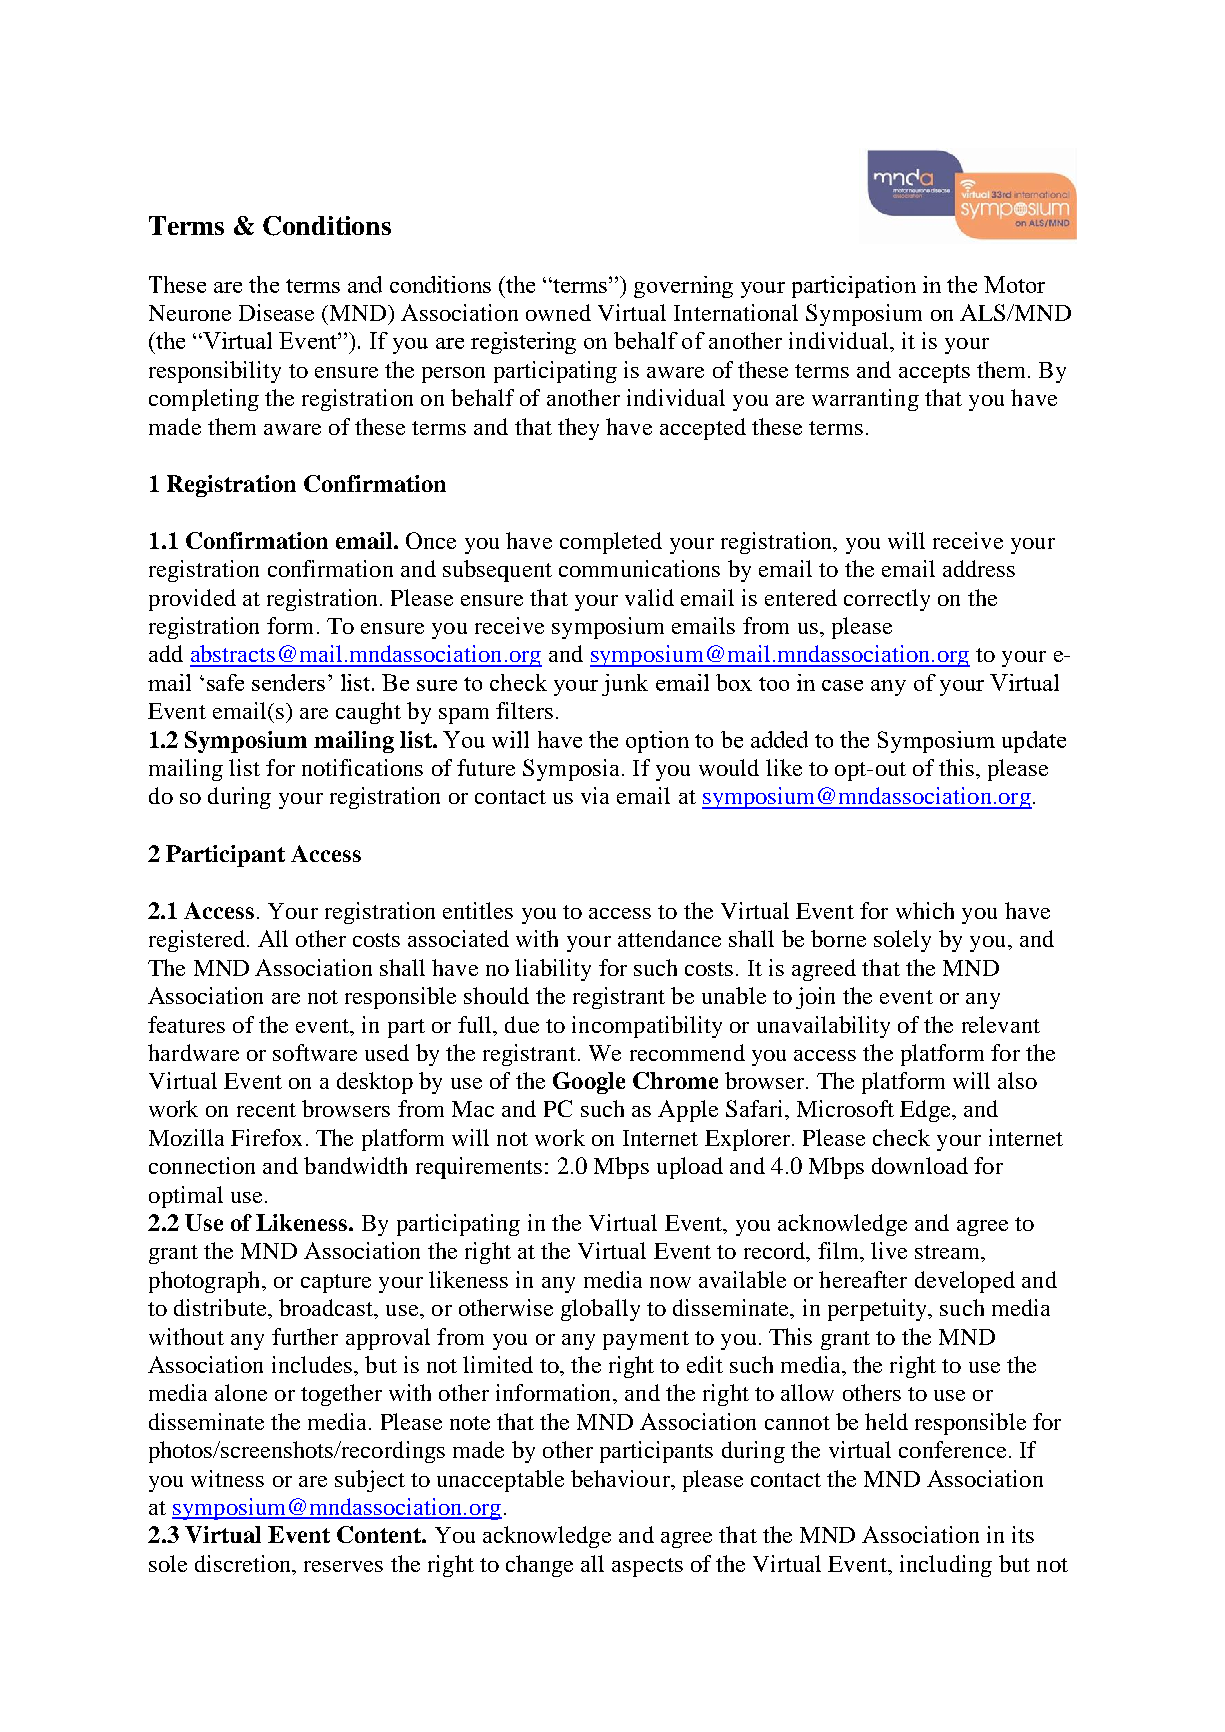 The image size is (1225, 1732). What do you see at coordinates (244, 1563) in the page?
I see `discretion` at bounding box center [244, 1563].
